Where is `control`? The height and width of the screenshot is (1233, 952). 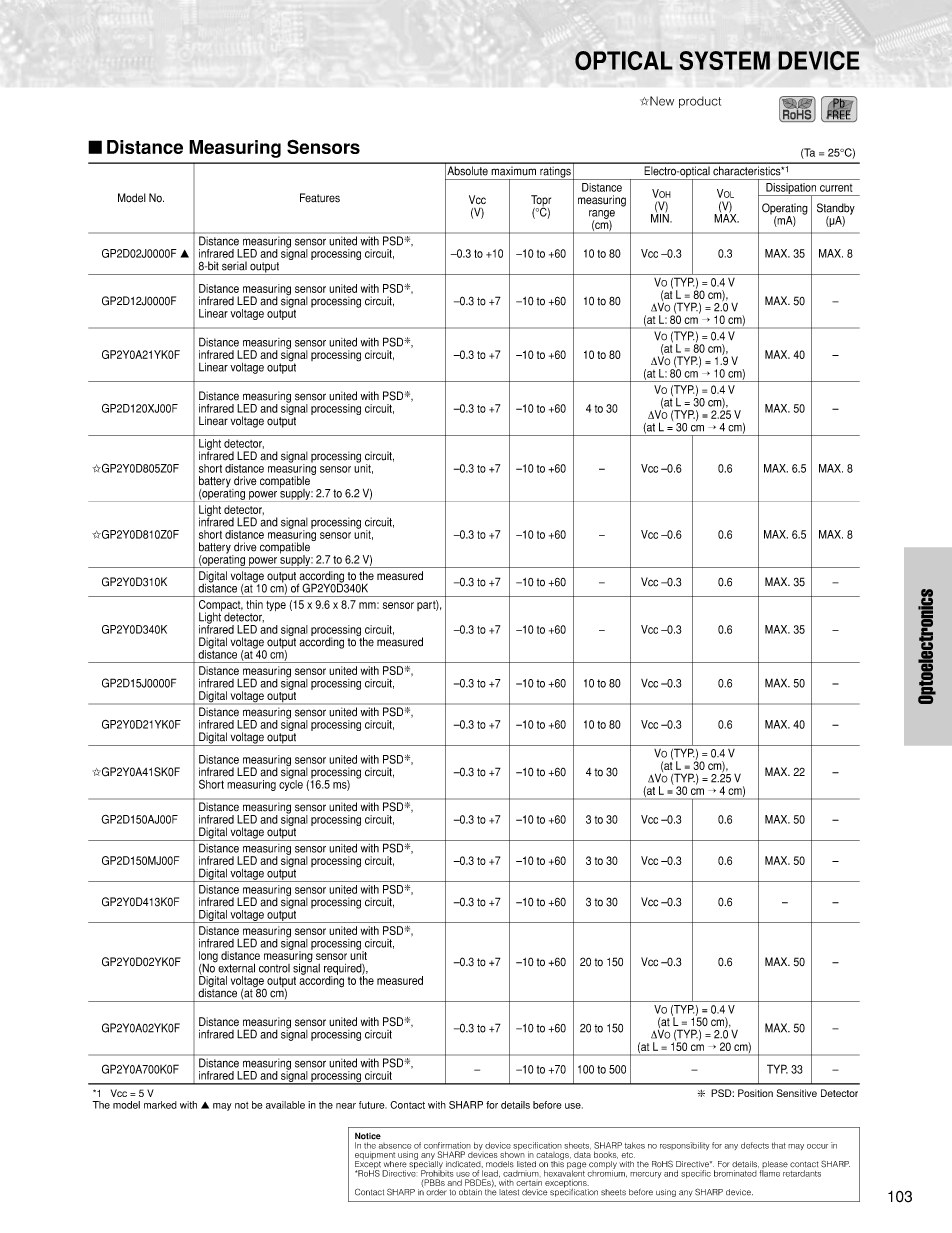
control is located at coordinates (274, 968).
